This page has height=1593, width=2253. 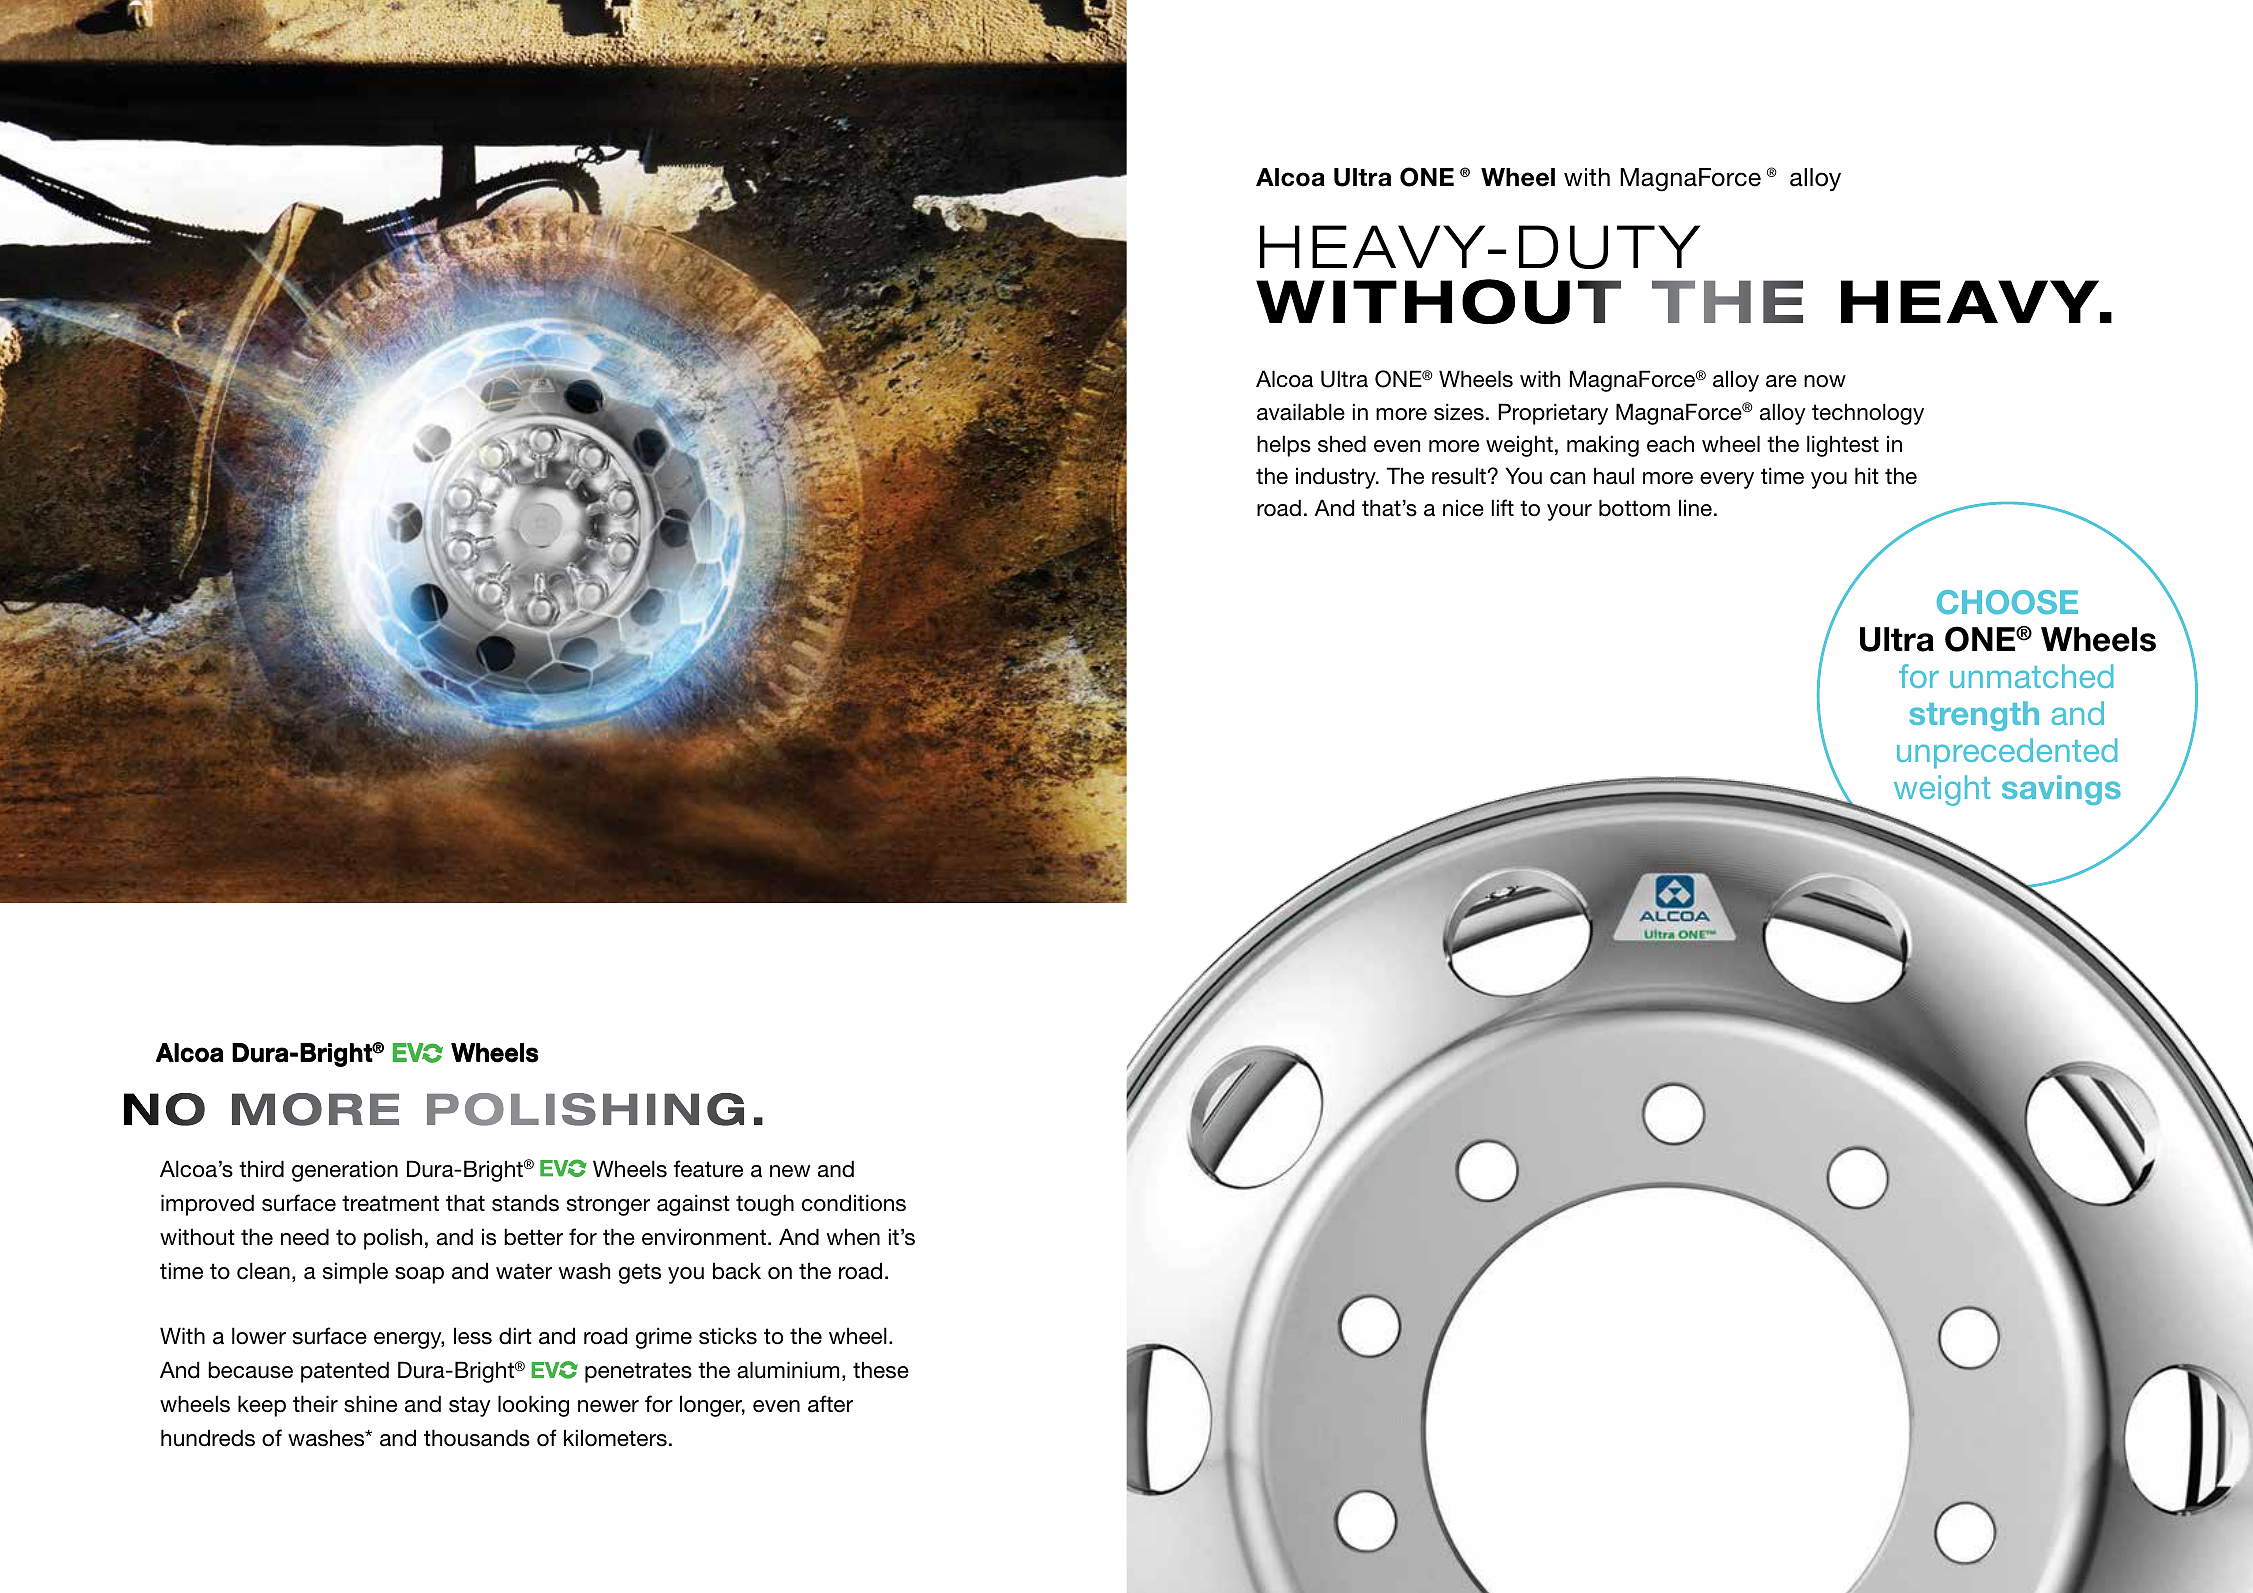 I want to click on after, so click(x=830, y=1404).
